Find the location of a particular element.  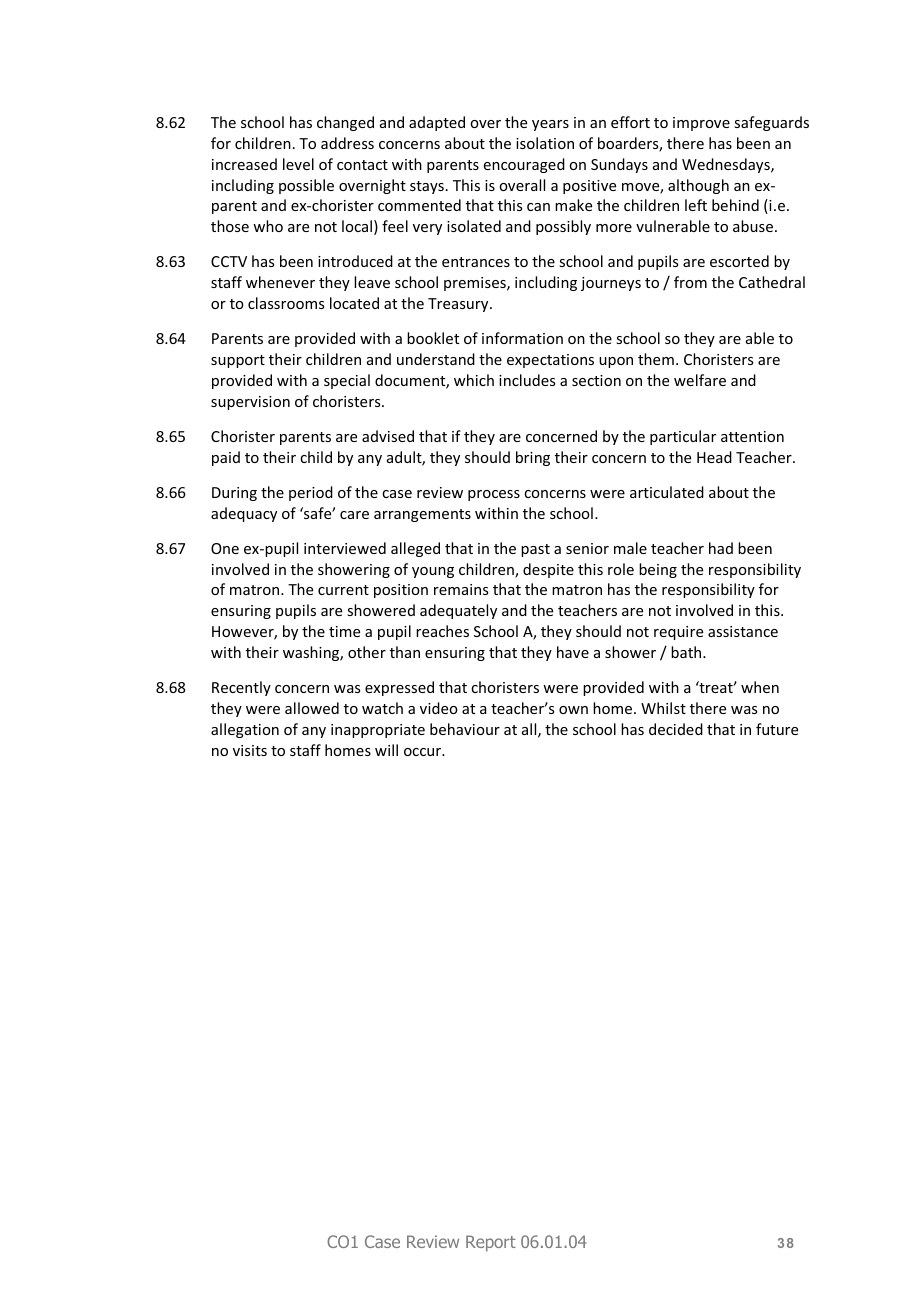

behaviour is located at coordinates (465, 729).
